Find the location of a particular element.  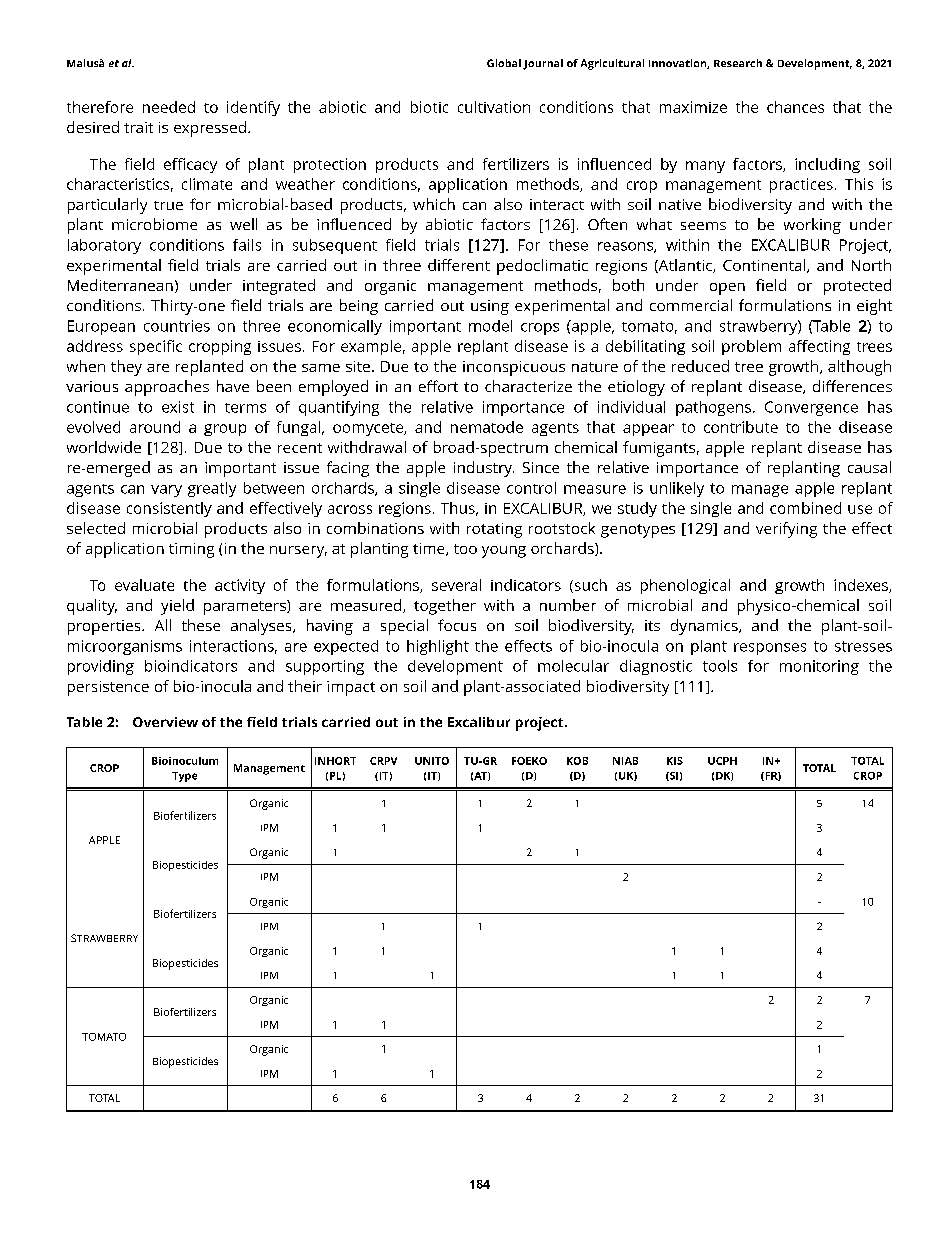

chances is located at coordinates (795, 107).
